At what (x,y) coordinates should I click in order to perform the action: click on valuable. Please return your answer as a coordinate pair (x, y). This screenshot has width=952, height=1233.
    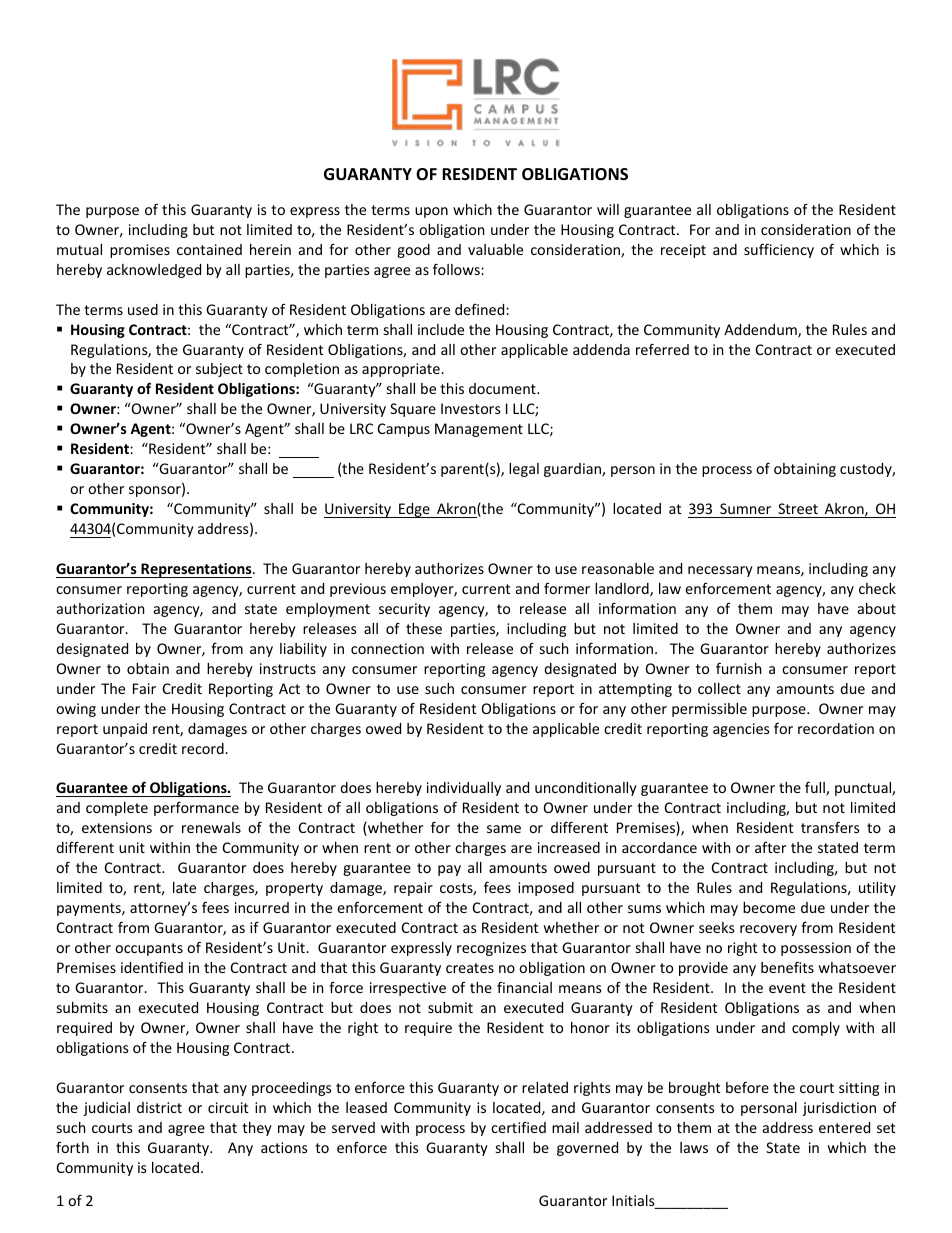
    Looking at the image, I should click on (495, 249).
